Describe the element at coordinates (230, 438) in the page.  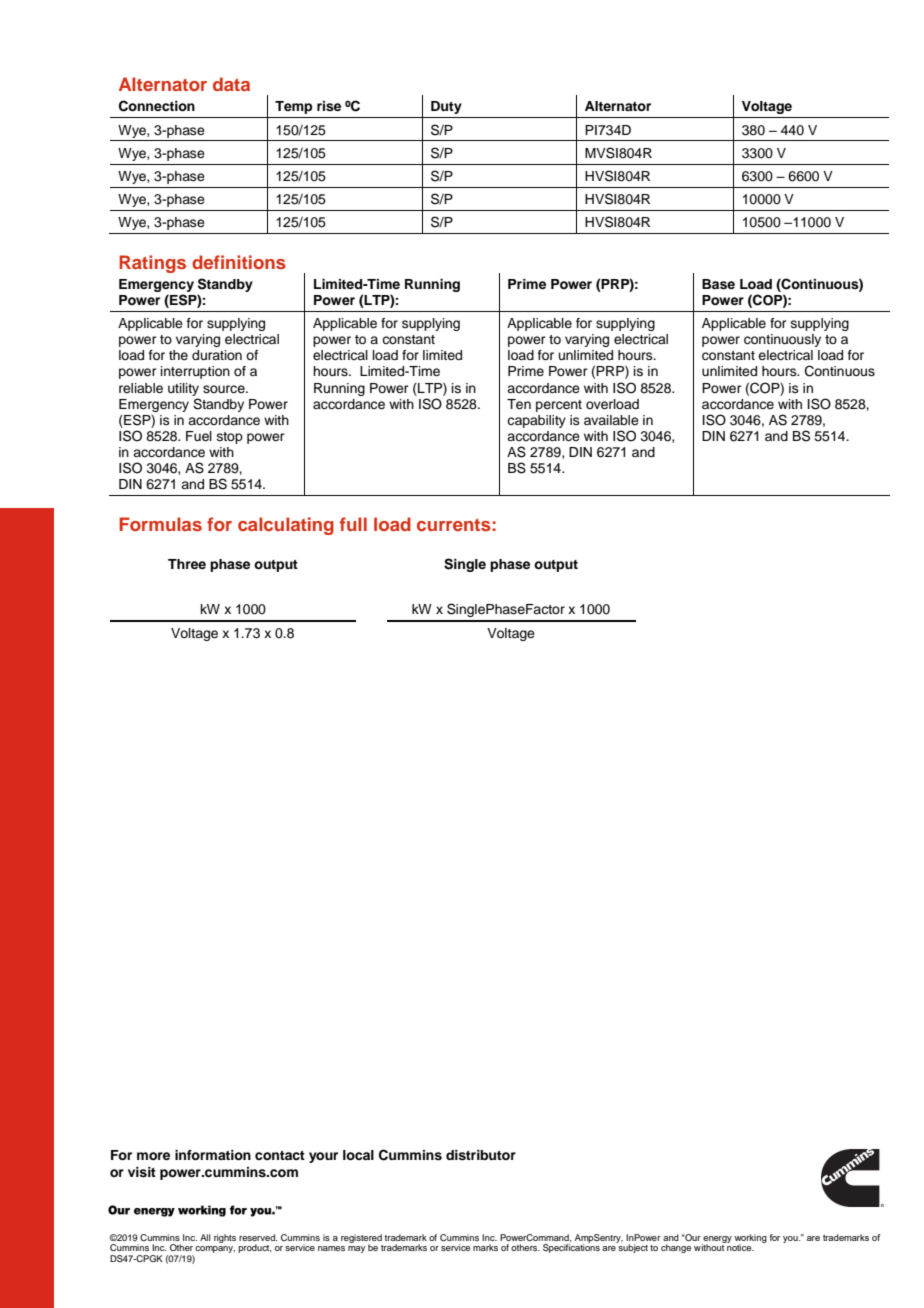
I see `stop` at that location.
